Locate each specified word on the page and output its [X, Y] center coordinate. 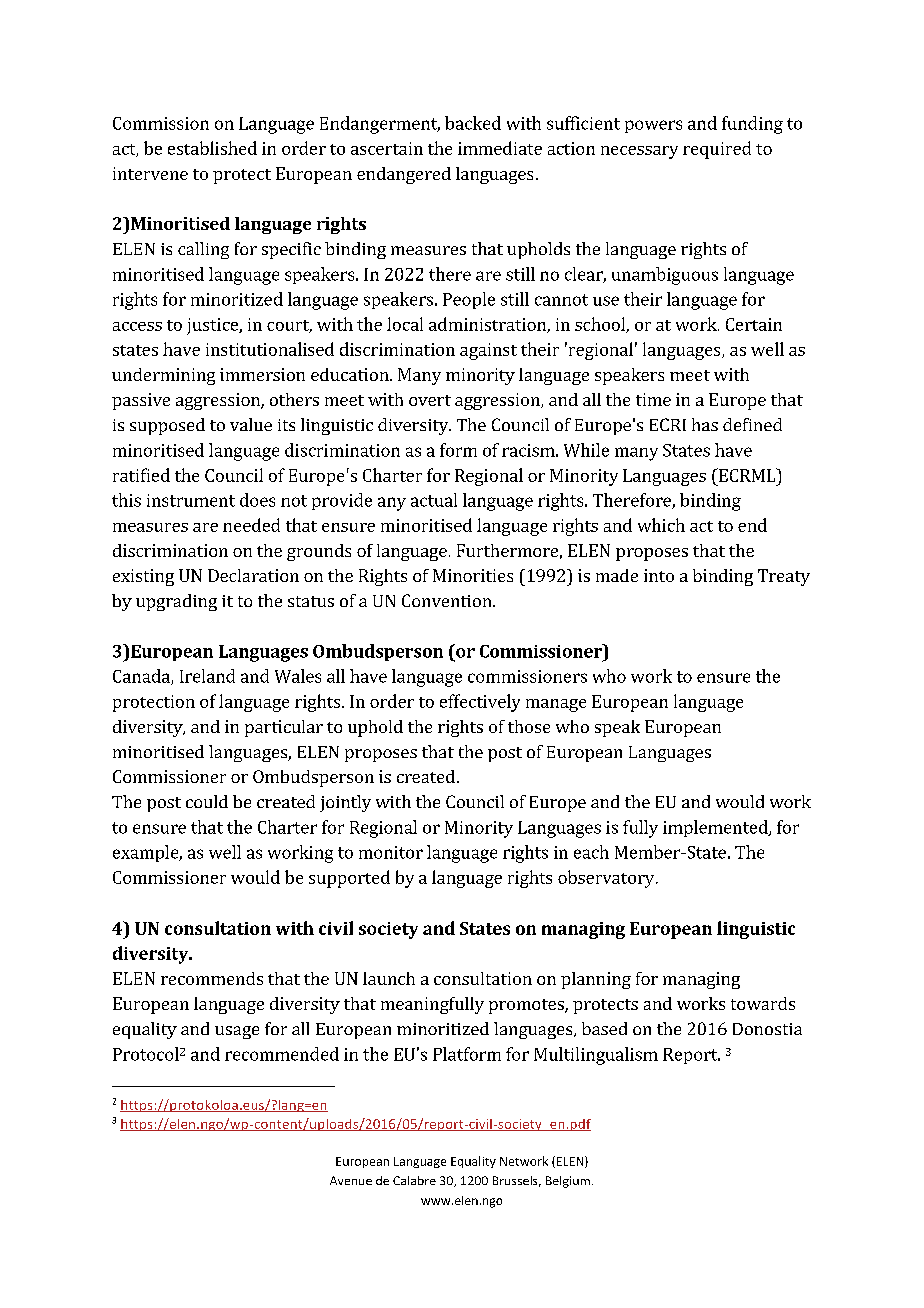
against [488, 351]
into [659, 575]
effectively [480, 703]
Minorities [473, 575]
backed [473, 123]
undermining [163, 376]
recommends [212, 978]
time [653, 399]
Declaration [253, 575]
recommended [282, 1054]
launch [389, 978]
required [717, 150]
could [207, 801]
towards [763, 1003]
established [212, 148]
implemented [716, 828]
